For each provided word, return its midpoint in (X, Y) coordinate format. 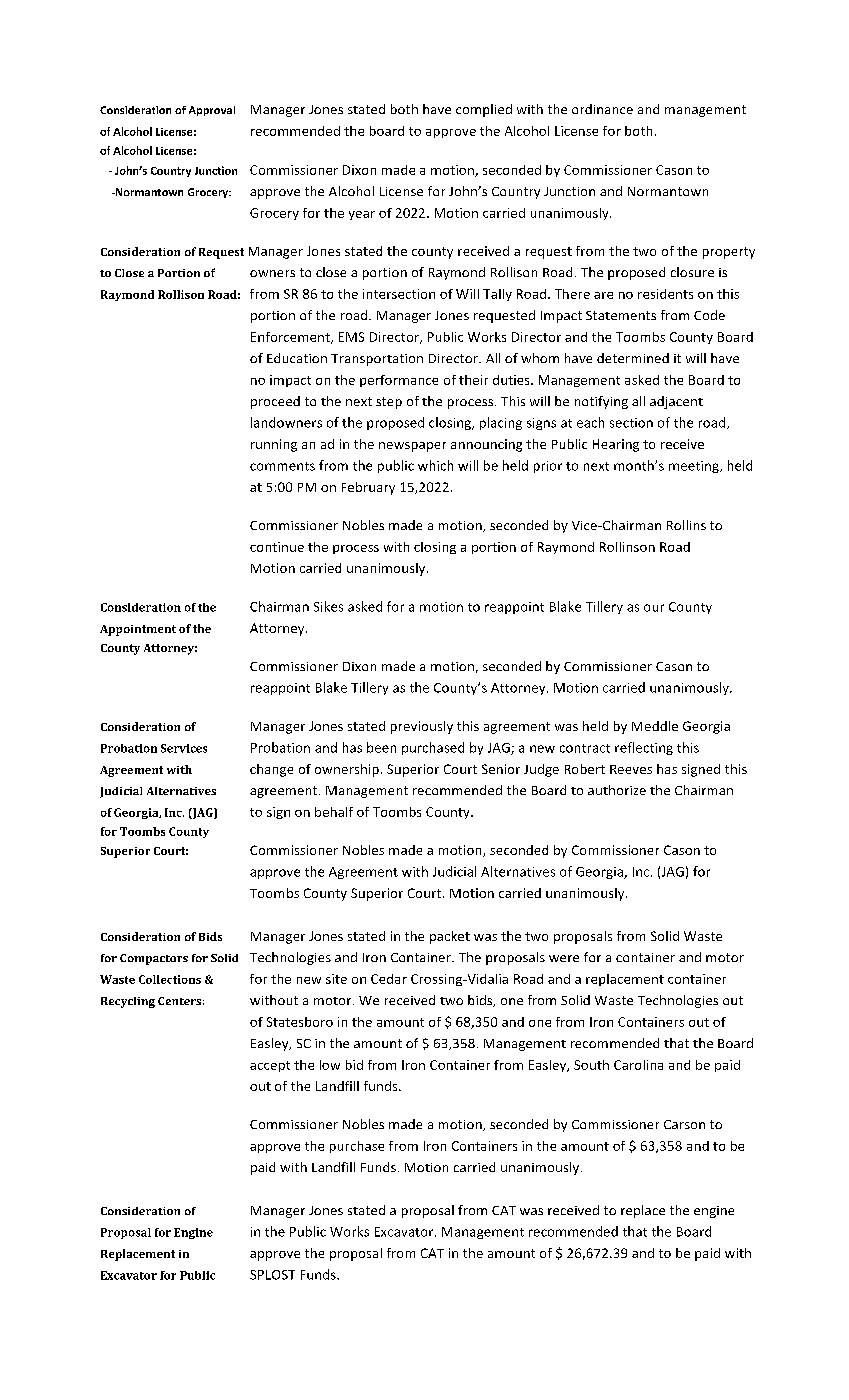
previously (422, 727)
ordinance (602, 109)
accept (270, 1066)
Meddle (655, 726)
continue (277, 547)
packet (450, 937)
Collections (170, 979)
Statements (621, 315)
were (564, 958)
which (435, 465)
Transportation (377, 360)
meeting (695, 467)
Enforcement (291, 338)
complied (484, 110)
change (271, 770)
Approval (212, 111)
